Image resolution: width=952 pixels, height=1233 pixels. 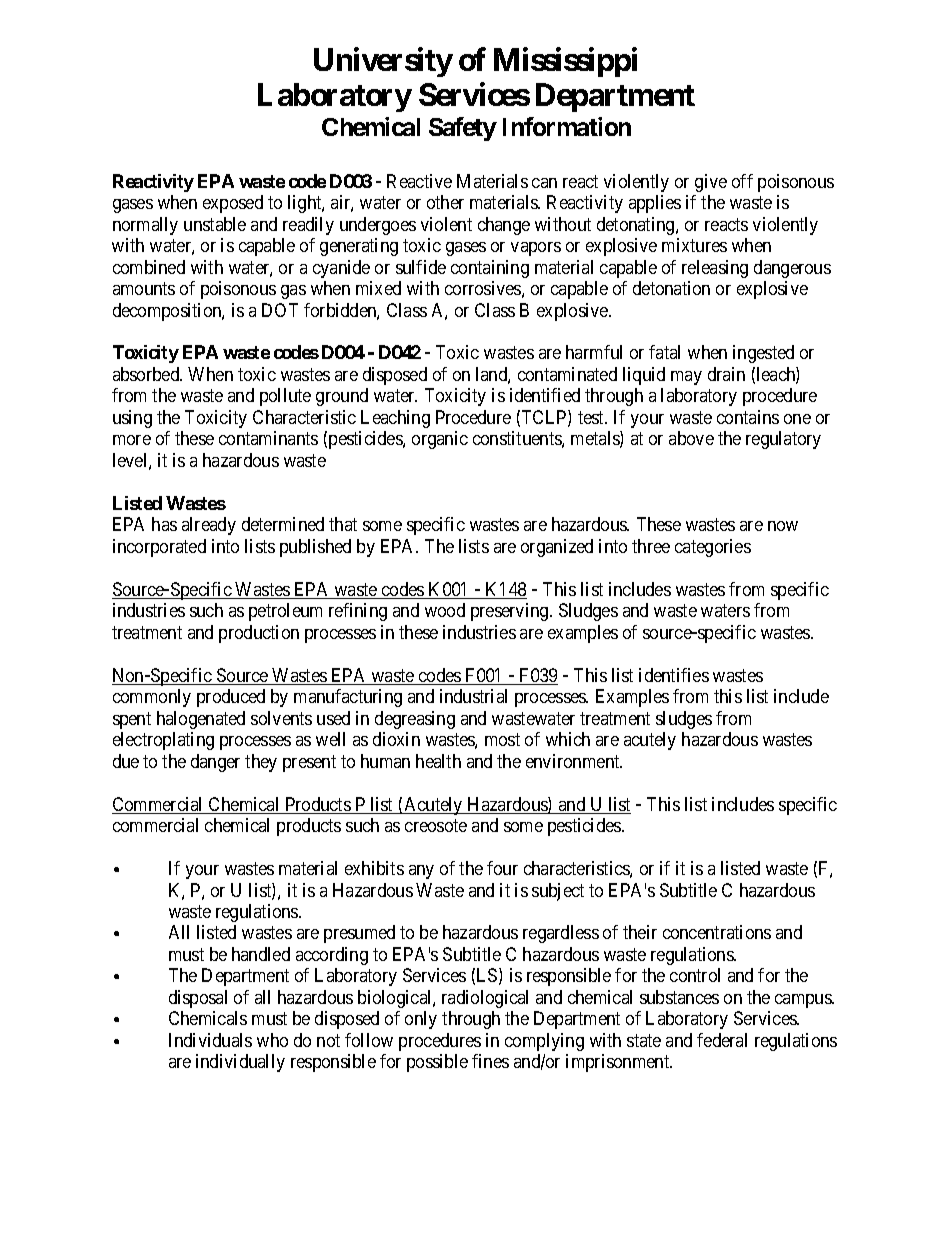 What do you see at coordinates (233, 204) in the screenshot?
I see `exposed` at bounding box center [233, 204].
